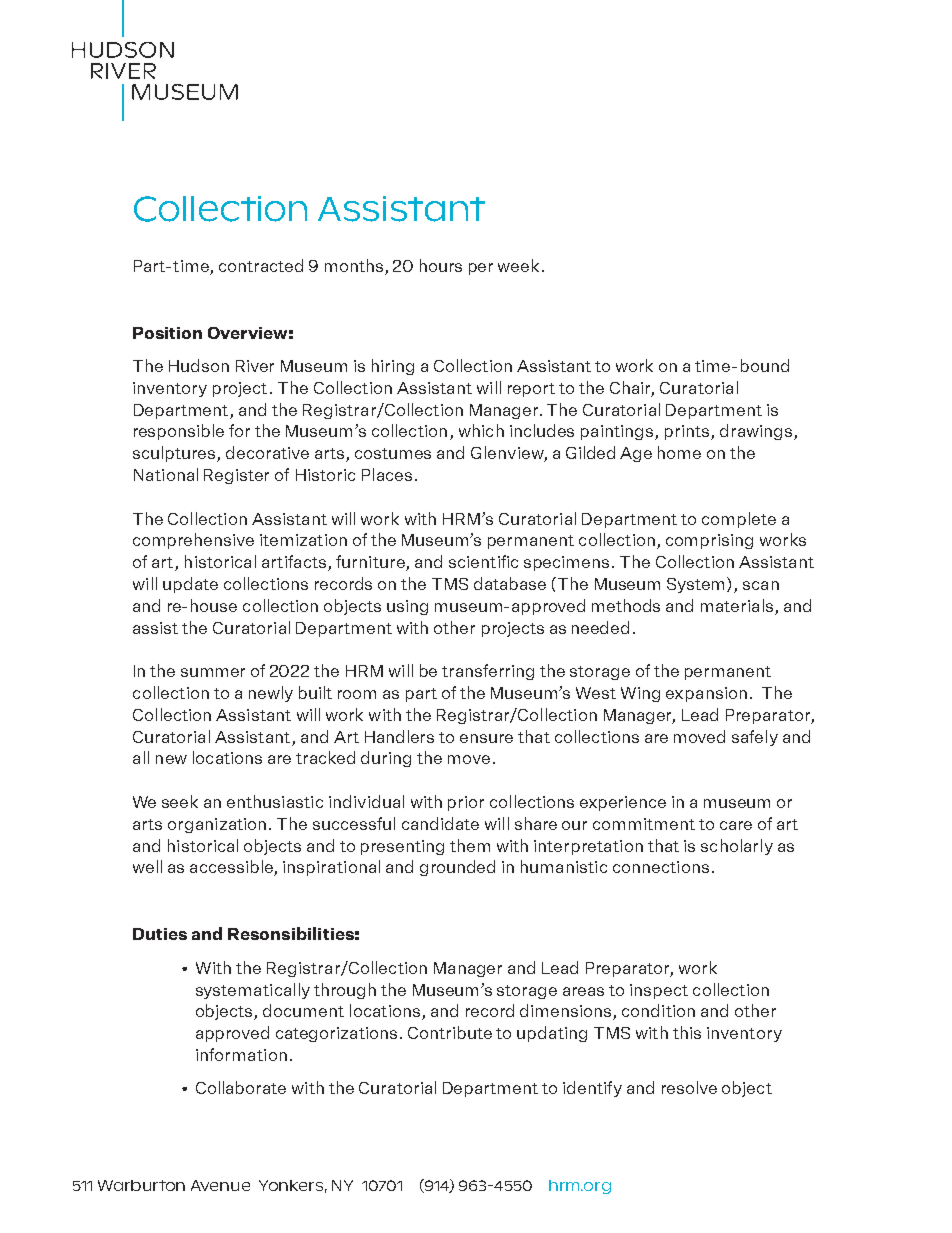 The image size is (952, 1233). What do you see at coordinates (661, 867) in the screenshot?
I see `connections` at bounding box center [661, 867].
